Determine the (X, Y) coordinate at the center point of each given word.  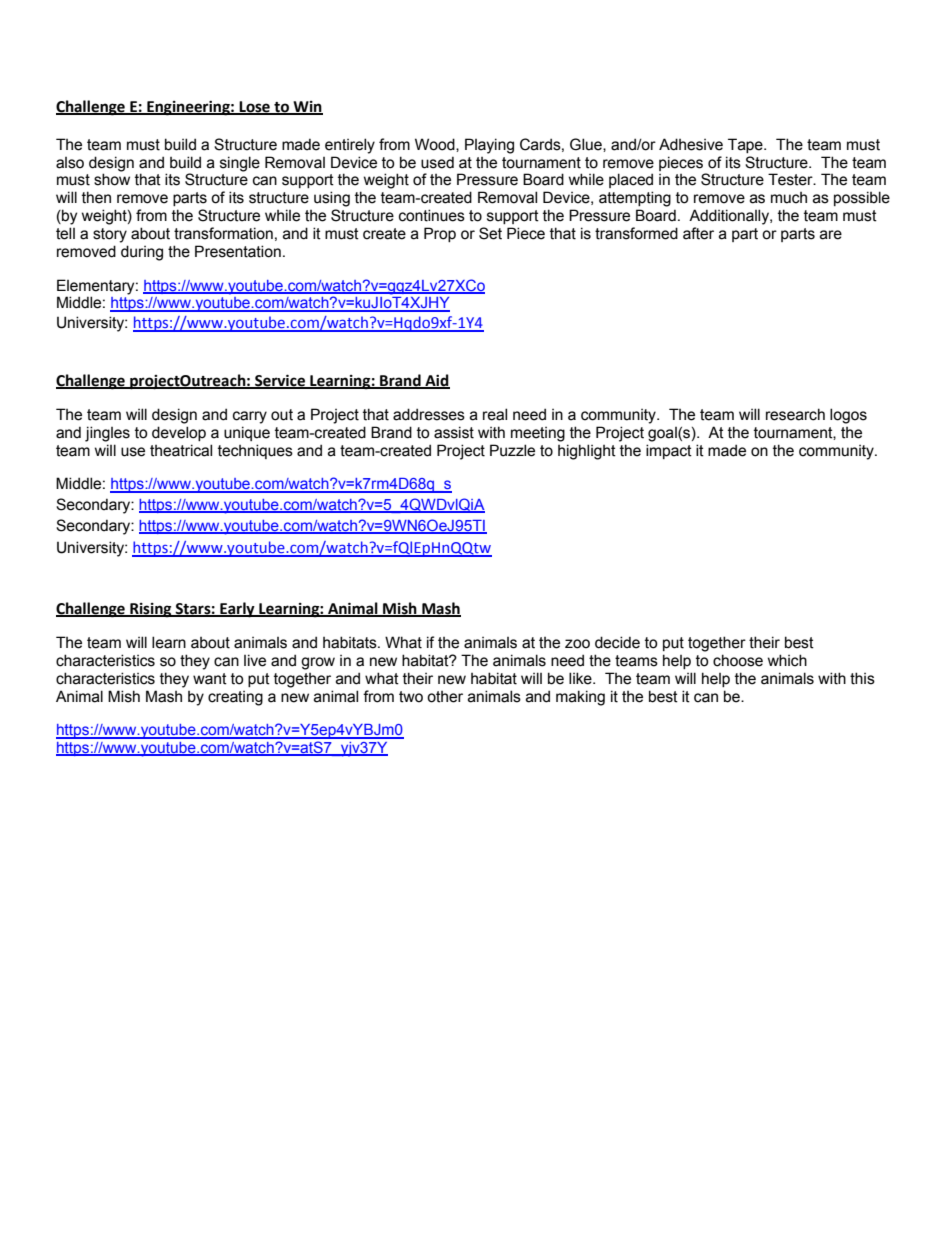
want (210, 679)
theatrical (181, 450)
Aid (436, 381)
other (445, 697)
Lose (255, 108)
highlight (587, 452)
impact (669, 451)
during (142, 253)
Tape (746, 145)
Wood (436, 145)
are (831, 235)
